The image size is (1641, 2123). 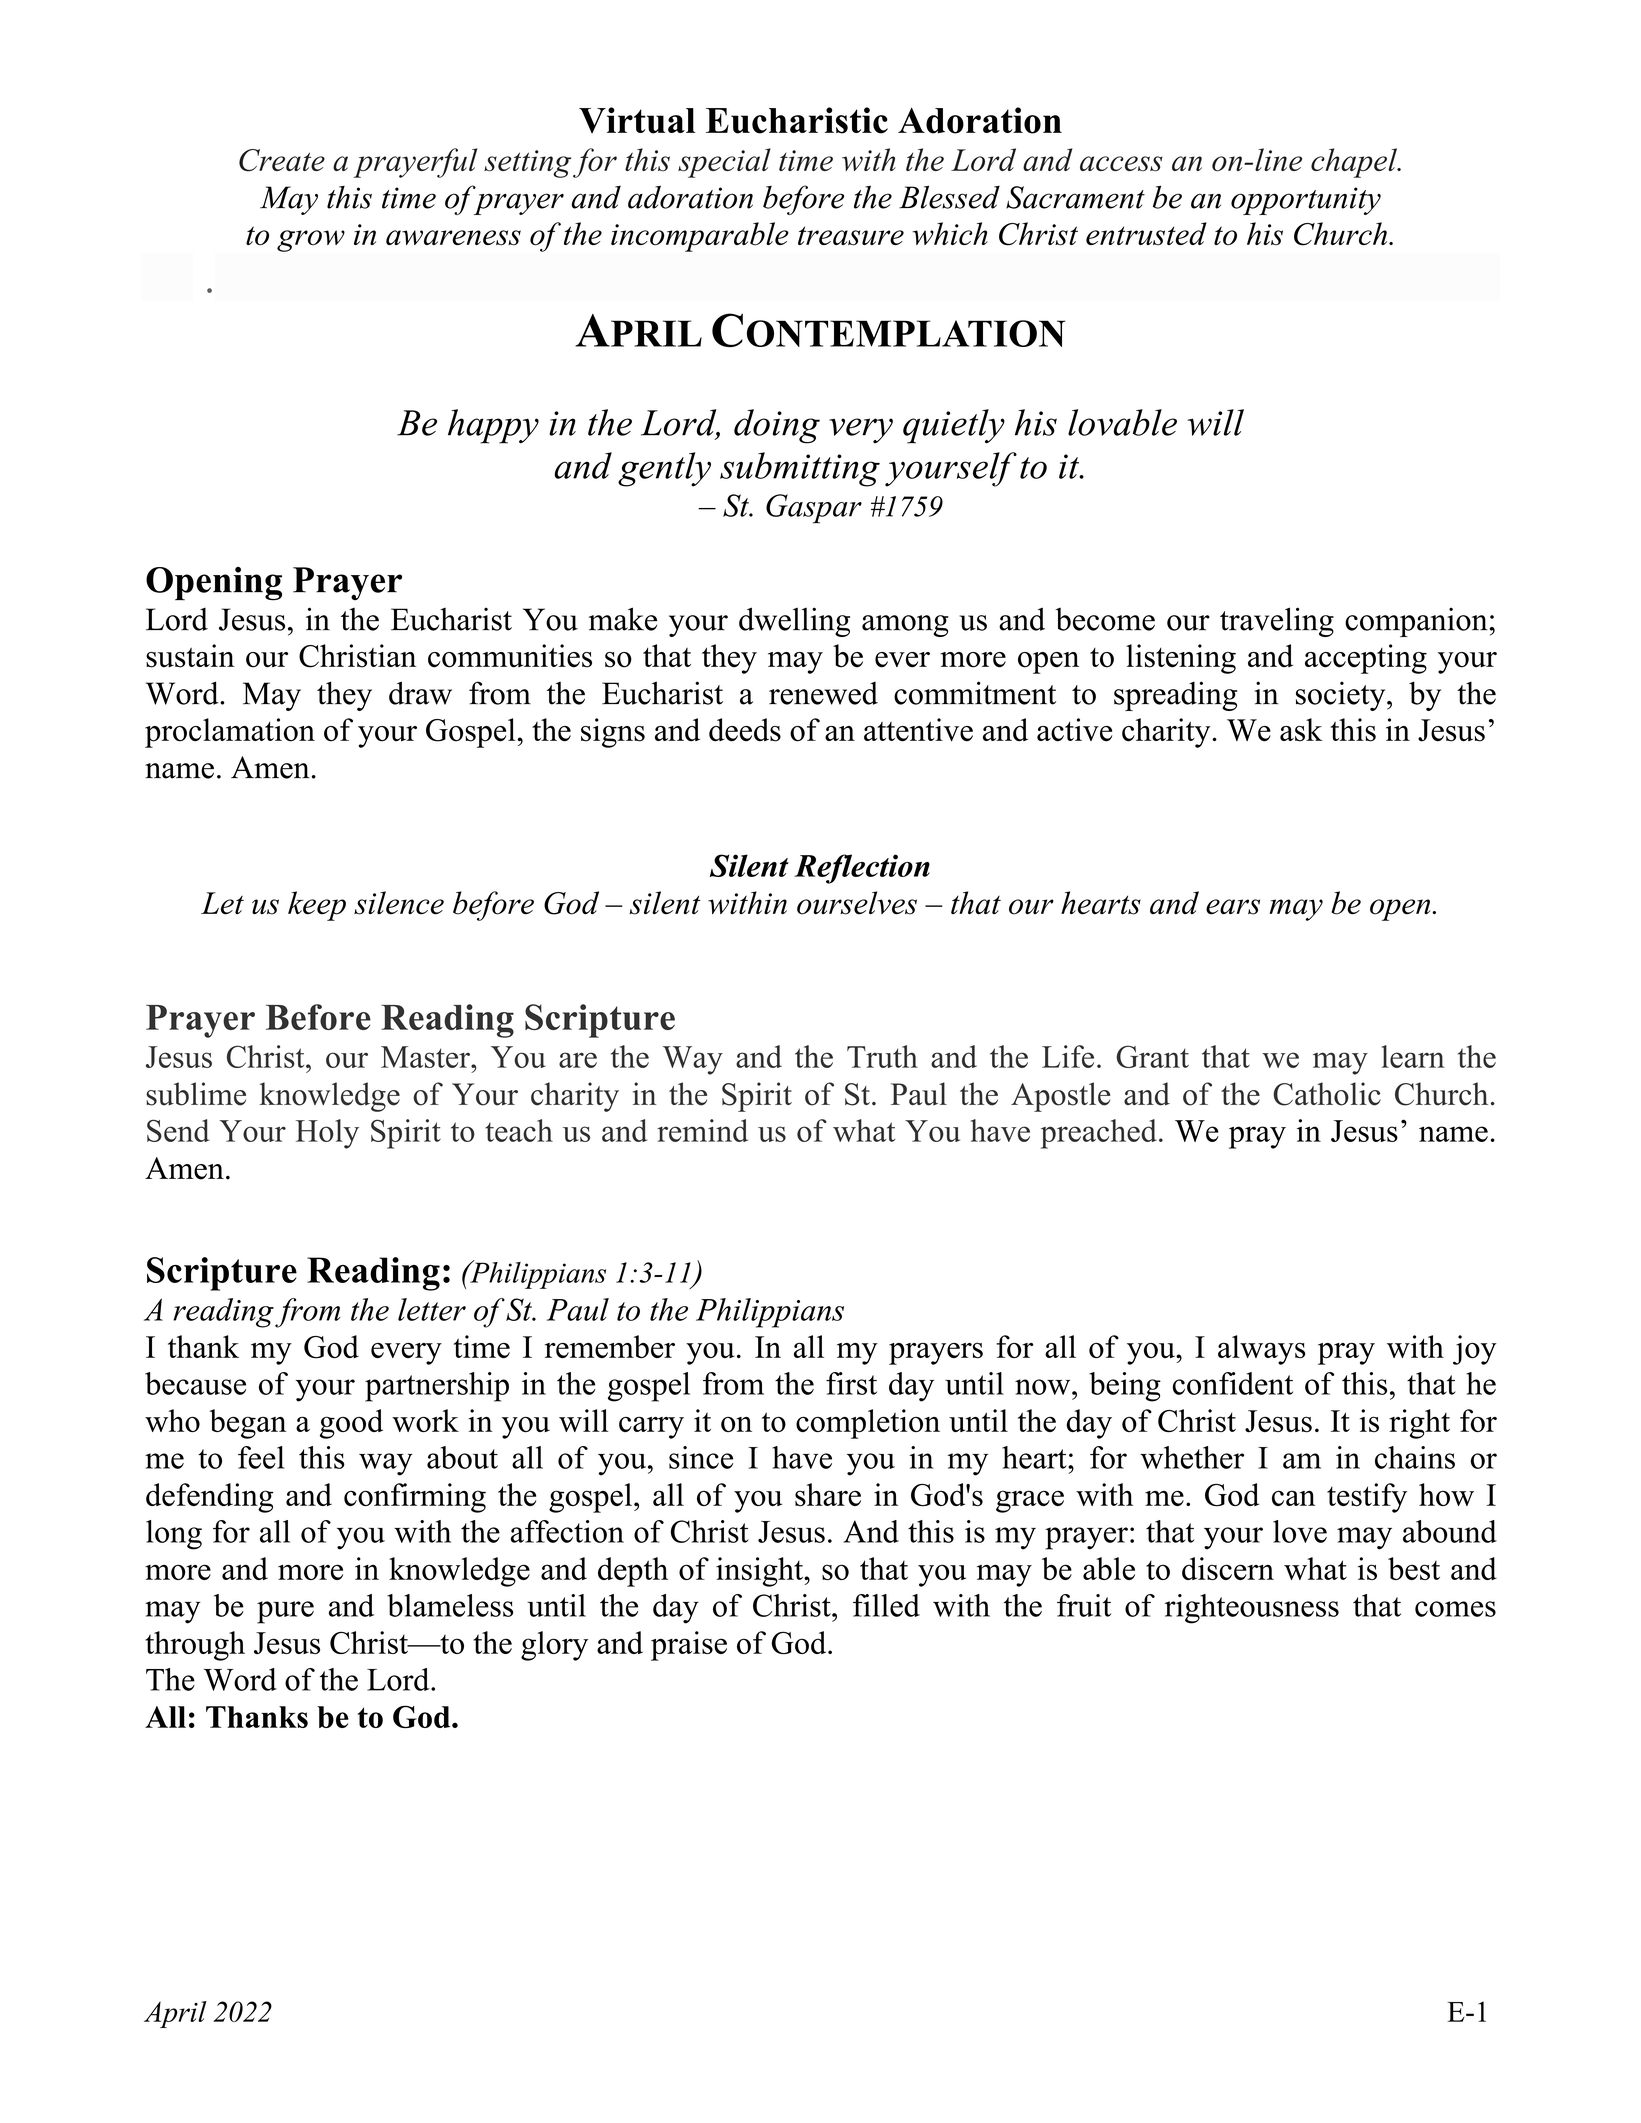 What do you see at coordinates (1233, 907) in the image?
I see `ears` at bounding box center [1233, 907].
